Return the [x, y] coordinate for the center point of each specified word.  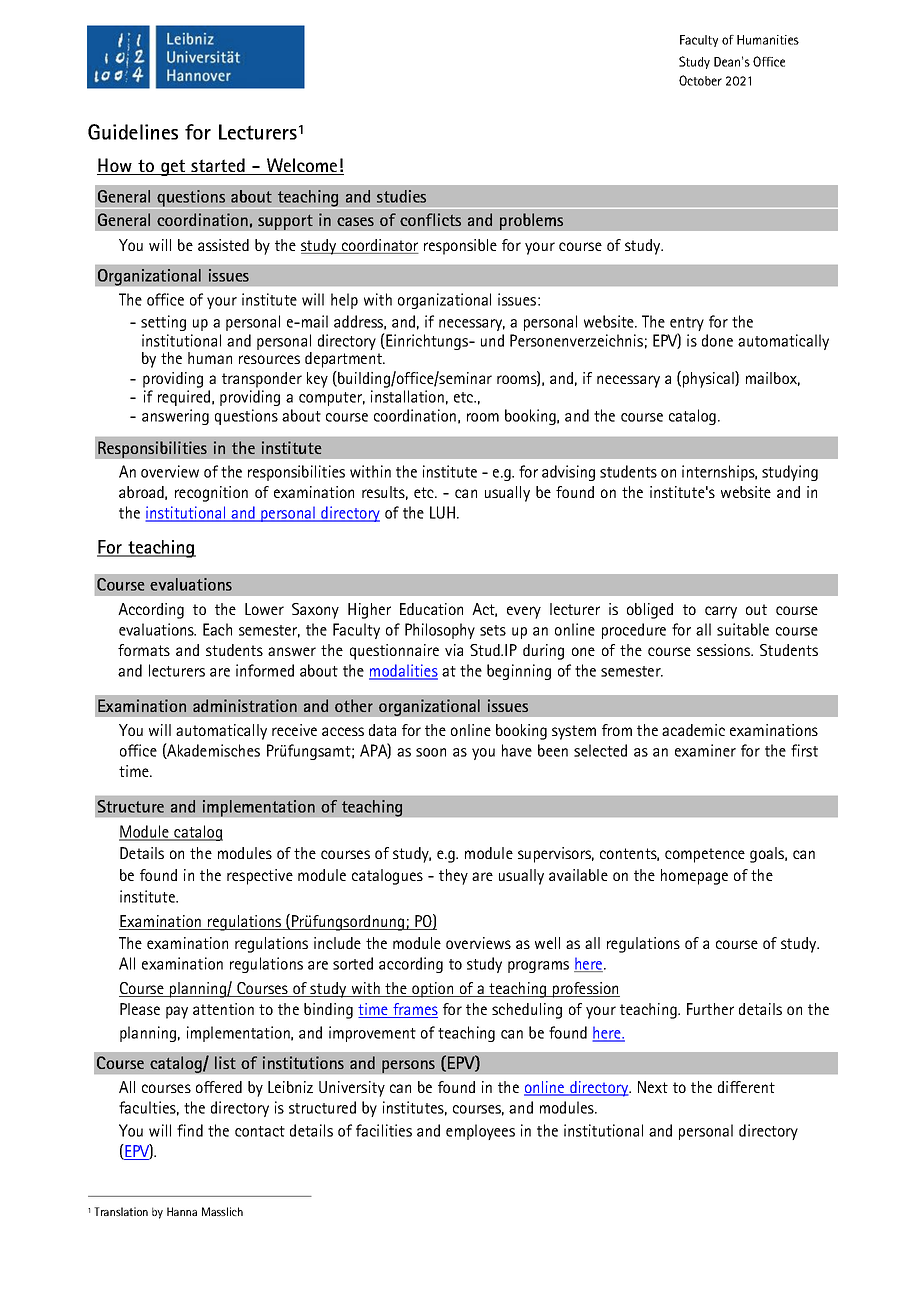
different [746, 1087]
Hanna [182, 1211]
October [700, 80]
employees [480, 1132]
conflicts [430, 219]
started [218, 166]
